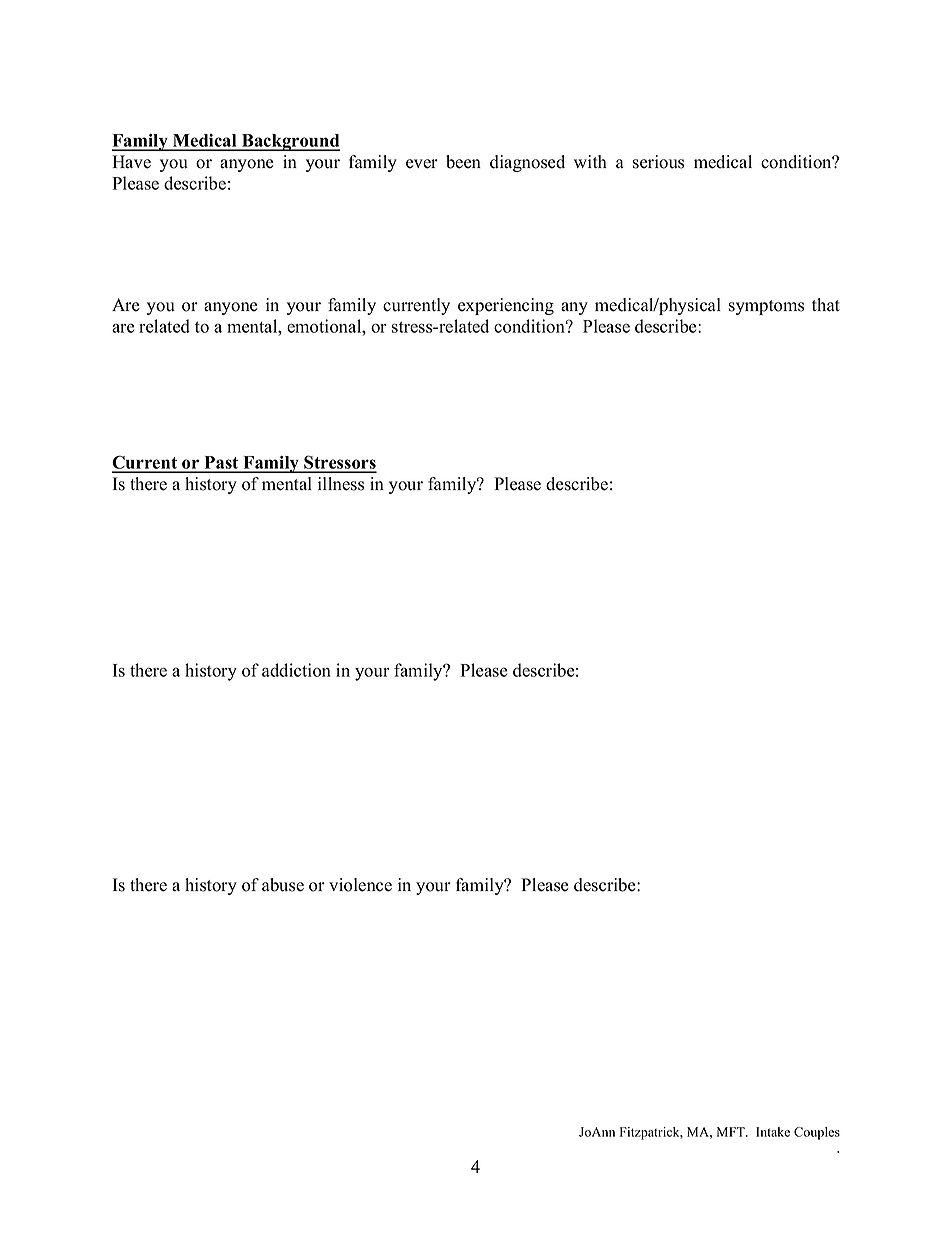 The width and height of the screenshot is (952, 1233). Describe the element at coordinates (296, 670) in the screenshot. I see `addiction` at that location.
